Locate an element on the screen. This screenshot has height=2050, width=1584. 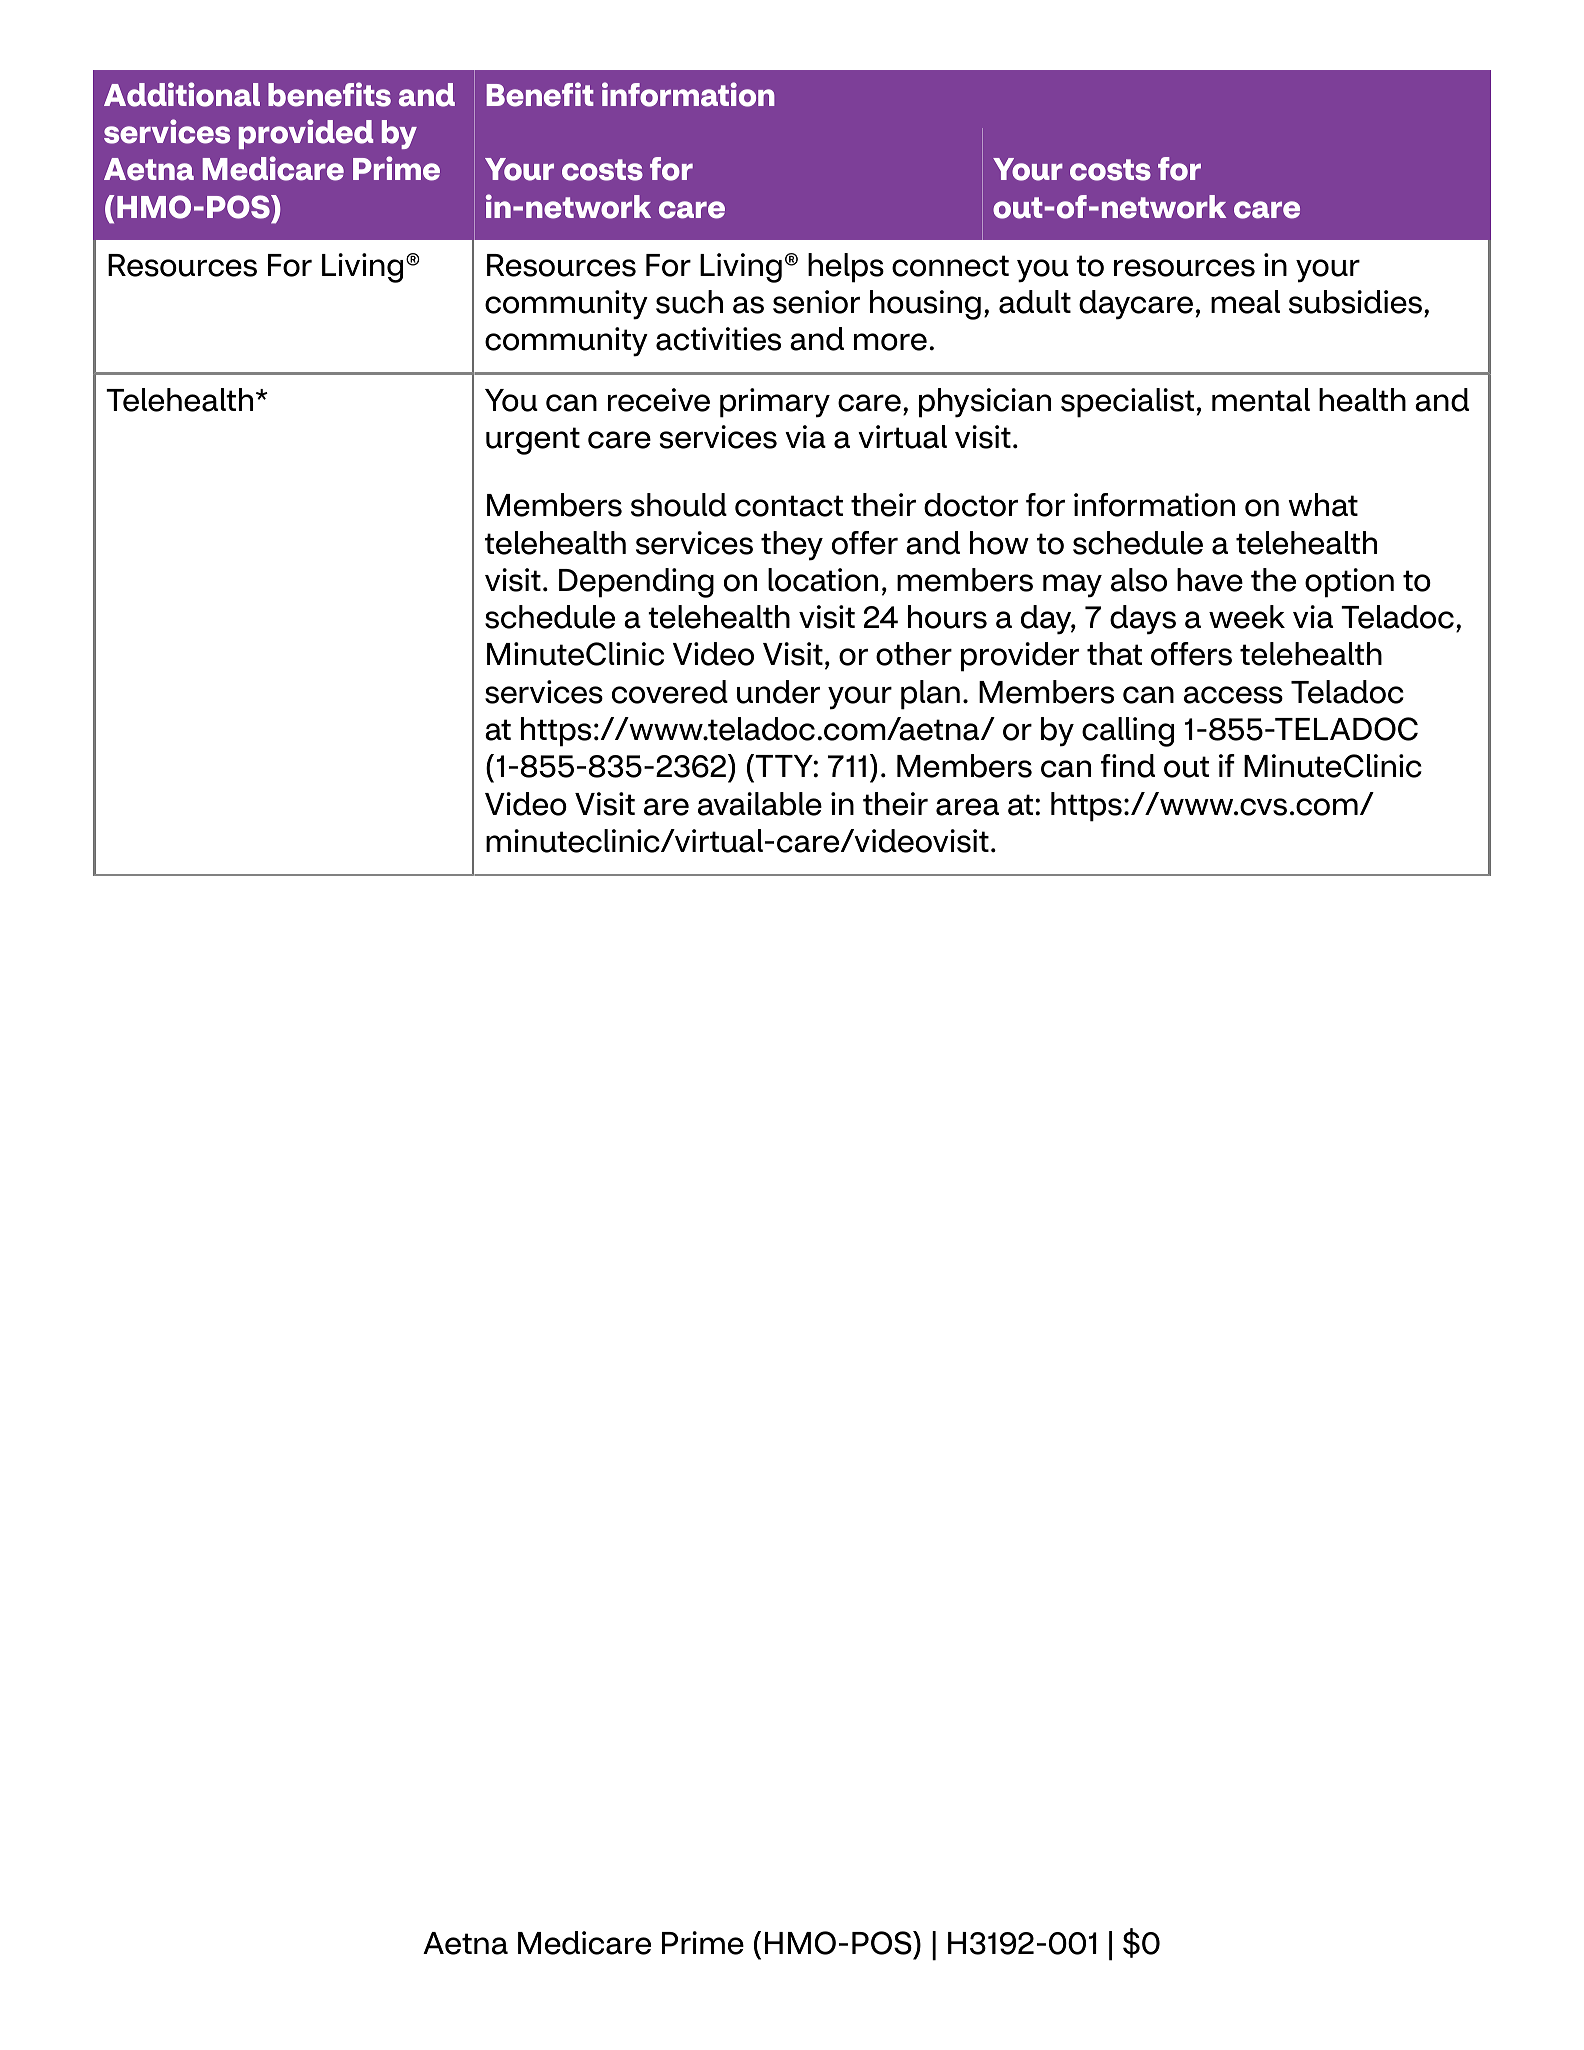
area is located at coordinates (967, 807).
